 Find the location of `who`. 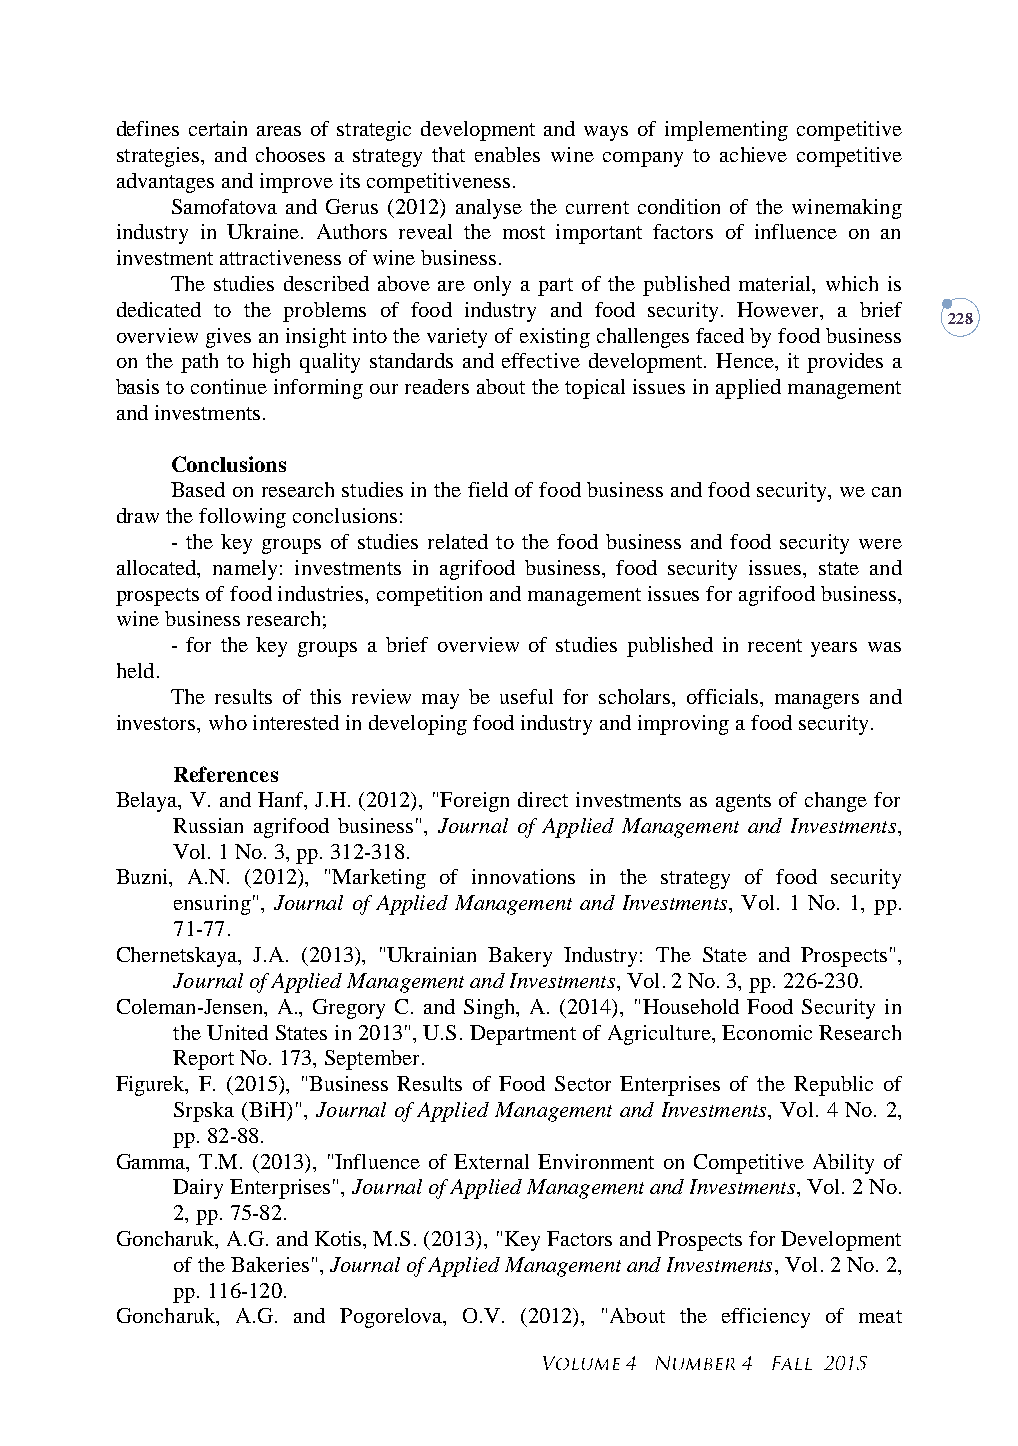

who is located at coordinates (228, 722).
